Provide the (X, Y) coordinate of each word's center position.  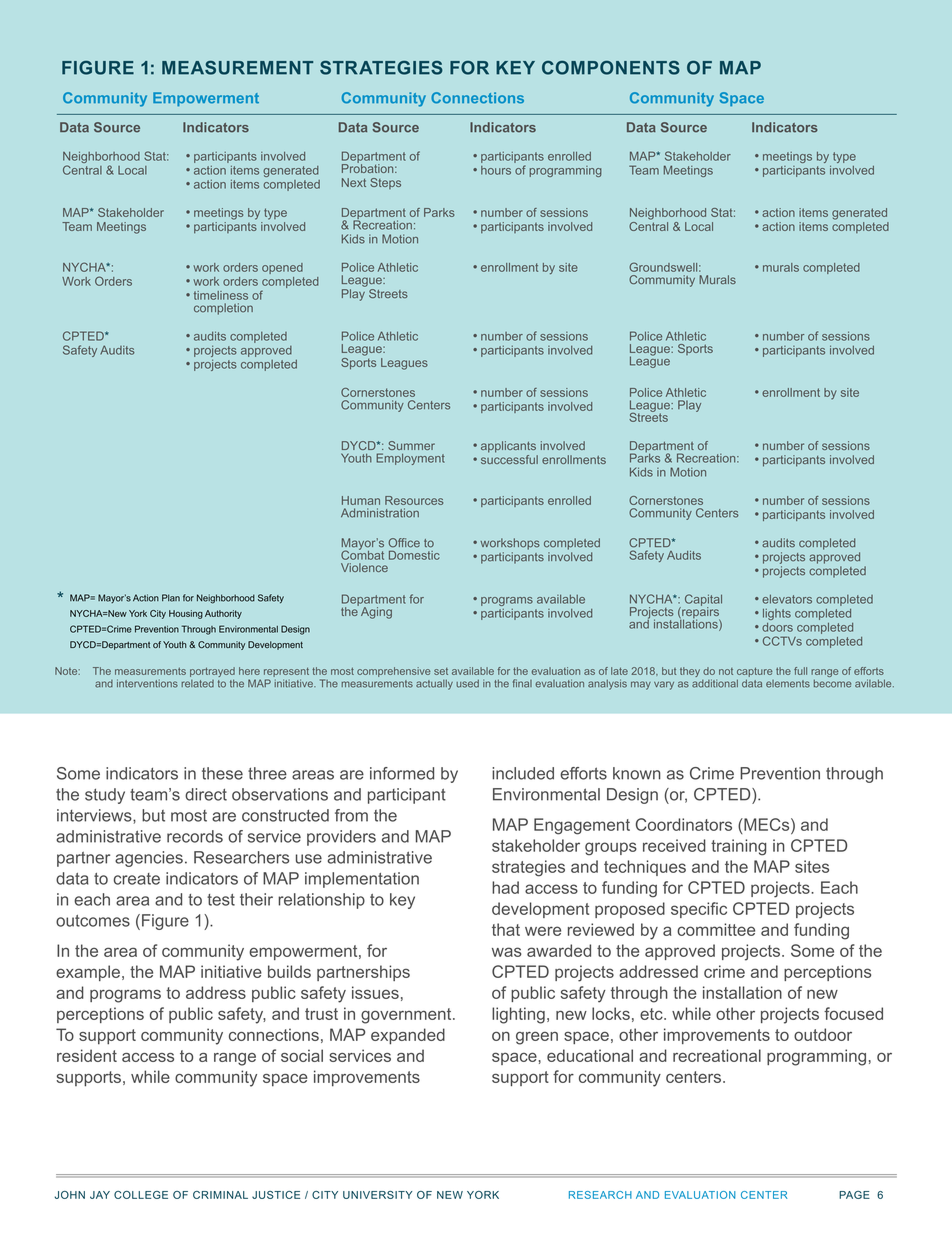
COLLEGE (141, 1195)
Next (354, 182)
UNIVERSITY (377, 1195)
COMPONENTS (611, 68)
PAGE (854, 1195)
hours (496, 170)
